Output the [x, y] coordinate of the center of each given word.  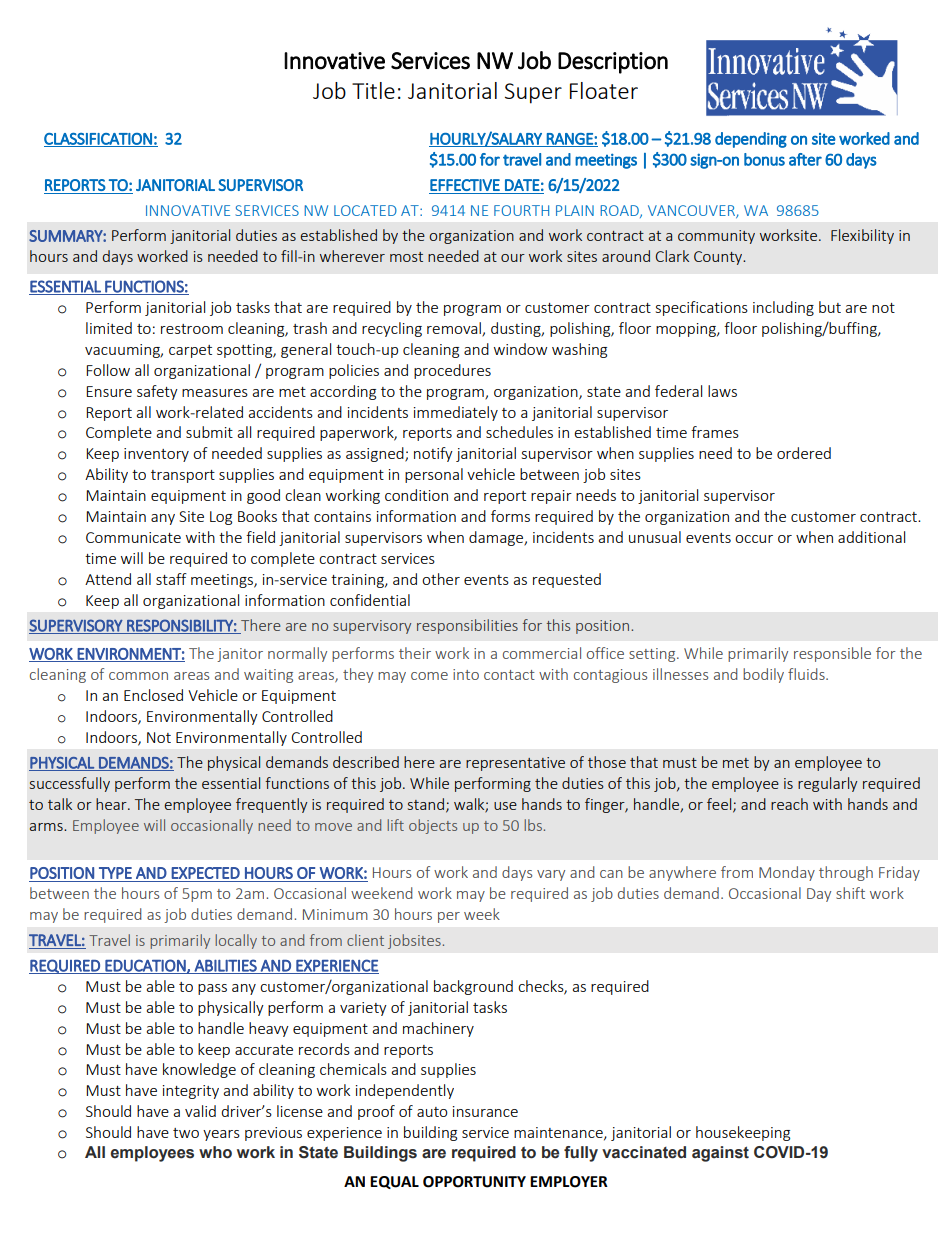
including [783, 308]
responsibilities [467, 626]
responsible [832, 654]
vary [551, 875]
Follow [108, 370]
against [720, 1154]
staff [171, 579]
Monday [787, 873]
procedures [452, 371]
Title [373, 90]
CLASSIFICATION [99, 140]
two [186, 1133]
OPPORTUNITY [474, 1182]
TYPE [115, 873]
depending [751, 140]
